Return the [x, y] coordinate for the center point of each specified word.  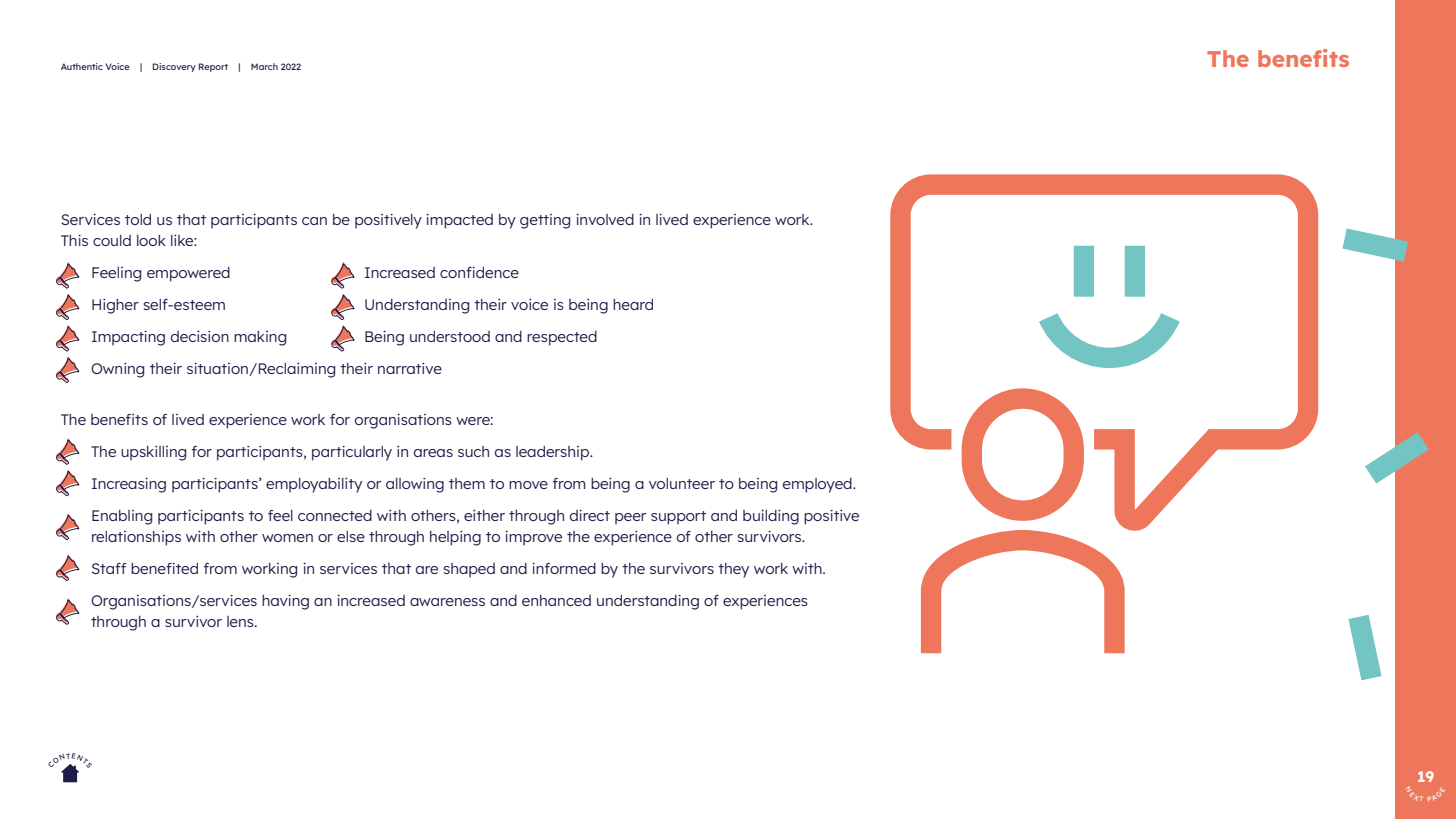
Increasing [129, 485]
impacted [459, 221]
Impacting [128, 338]
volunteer [682, 483]
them [467, 483]
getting [545, 221]
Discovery [174, 67]
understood [450, 336]
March [264, 66]
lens [241, 621]
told [138, 219]
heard [633, 304]
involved [605, 219]
